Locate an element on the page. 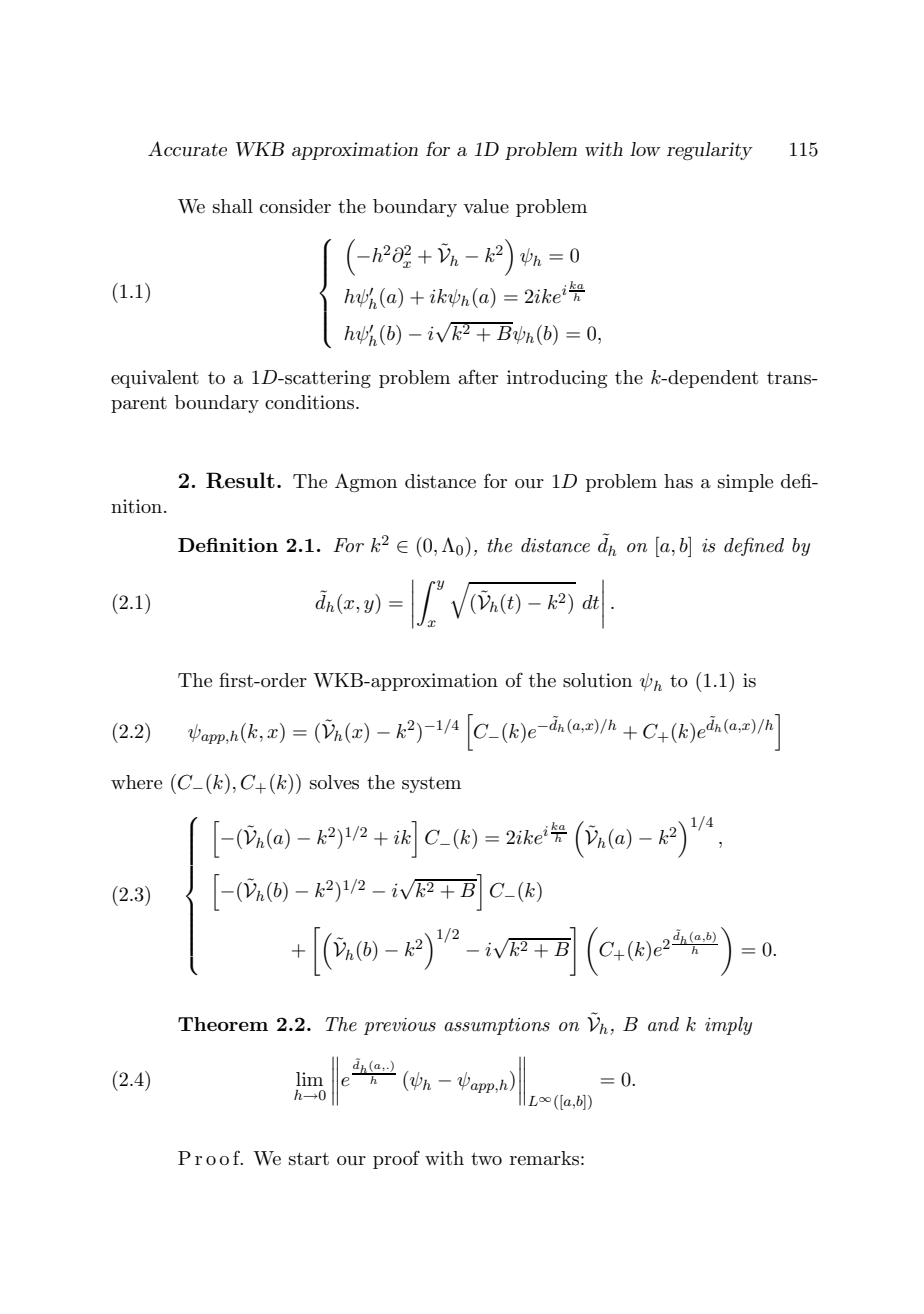  equivalent is located at coordinates (155, 379).
